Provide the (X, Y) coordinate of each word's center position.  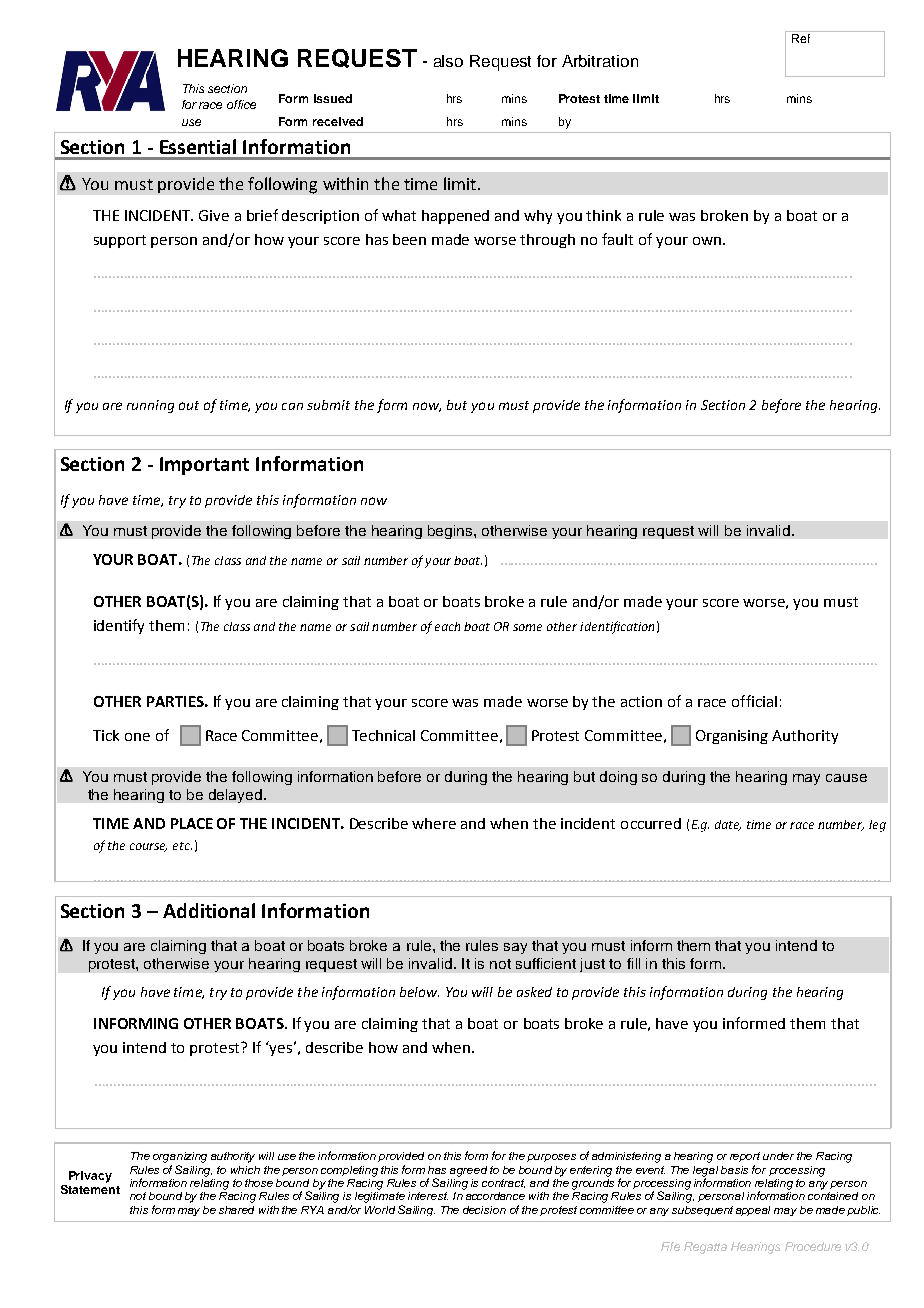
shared (236, 1210)
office (241, 104)
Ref (801, 38)
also (448, 61)
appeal (753, 1211)
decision (484, 1210)
